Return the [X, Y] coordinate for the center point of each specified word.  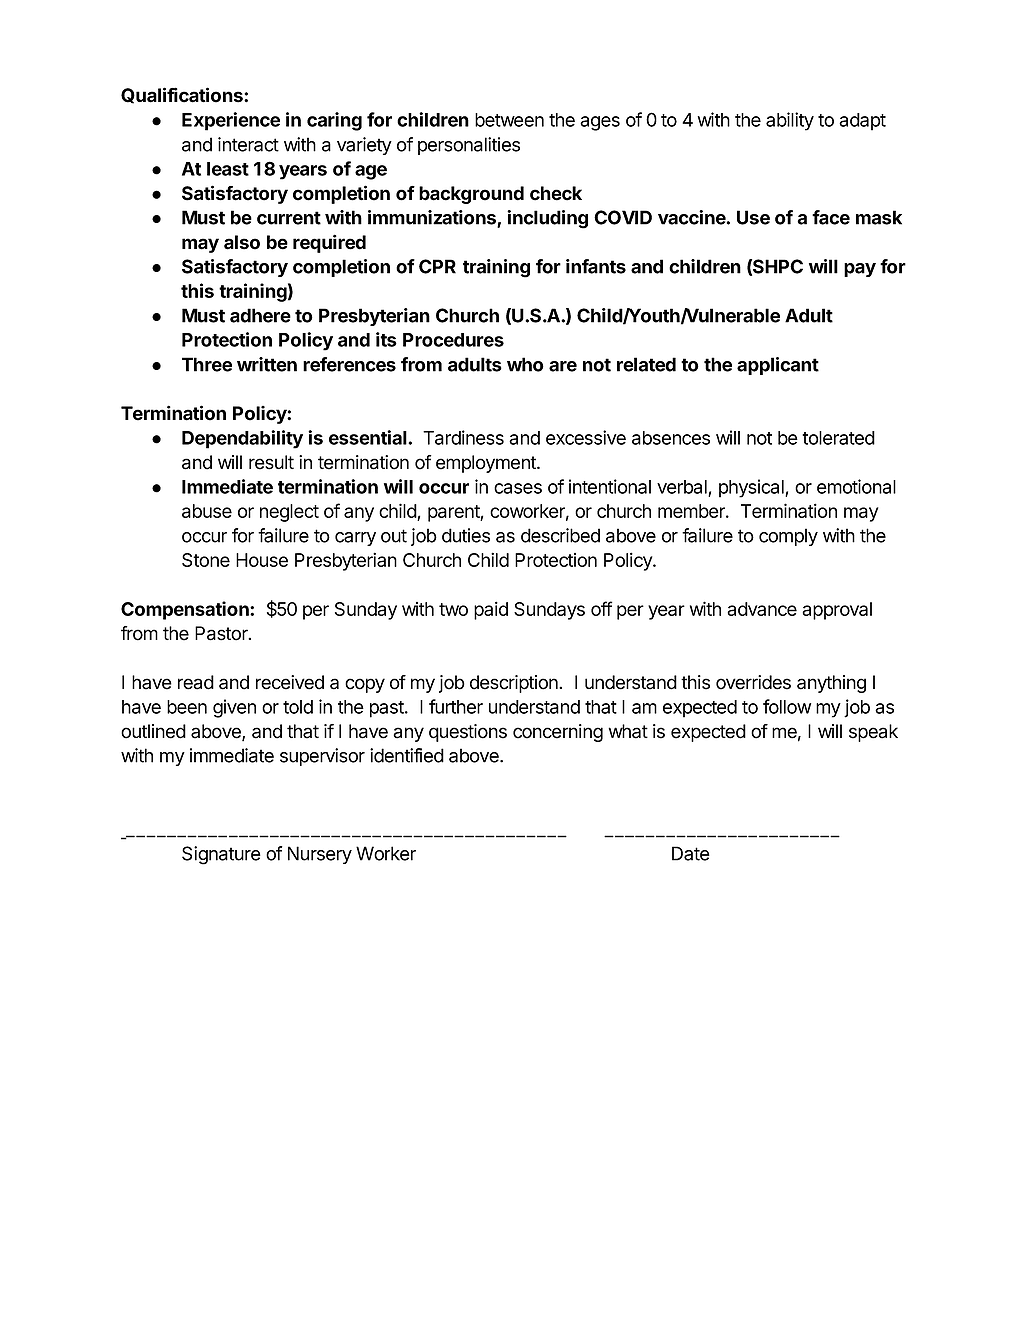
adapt [862, 122]
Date [691, 853]
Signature [221, 855]
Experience [231, 121]
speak [873, 733]
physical [752, 488]
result [271, 462]
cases [518, 488]
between [509, 120]
